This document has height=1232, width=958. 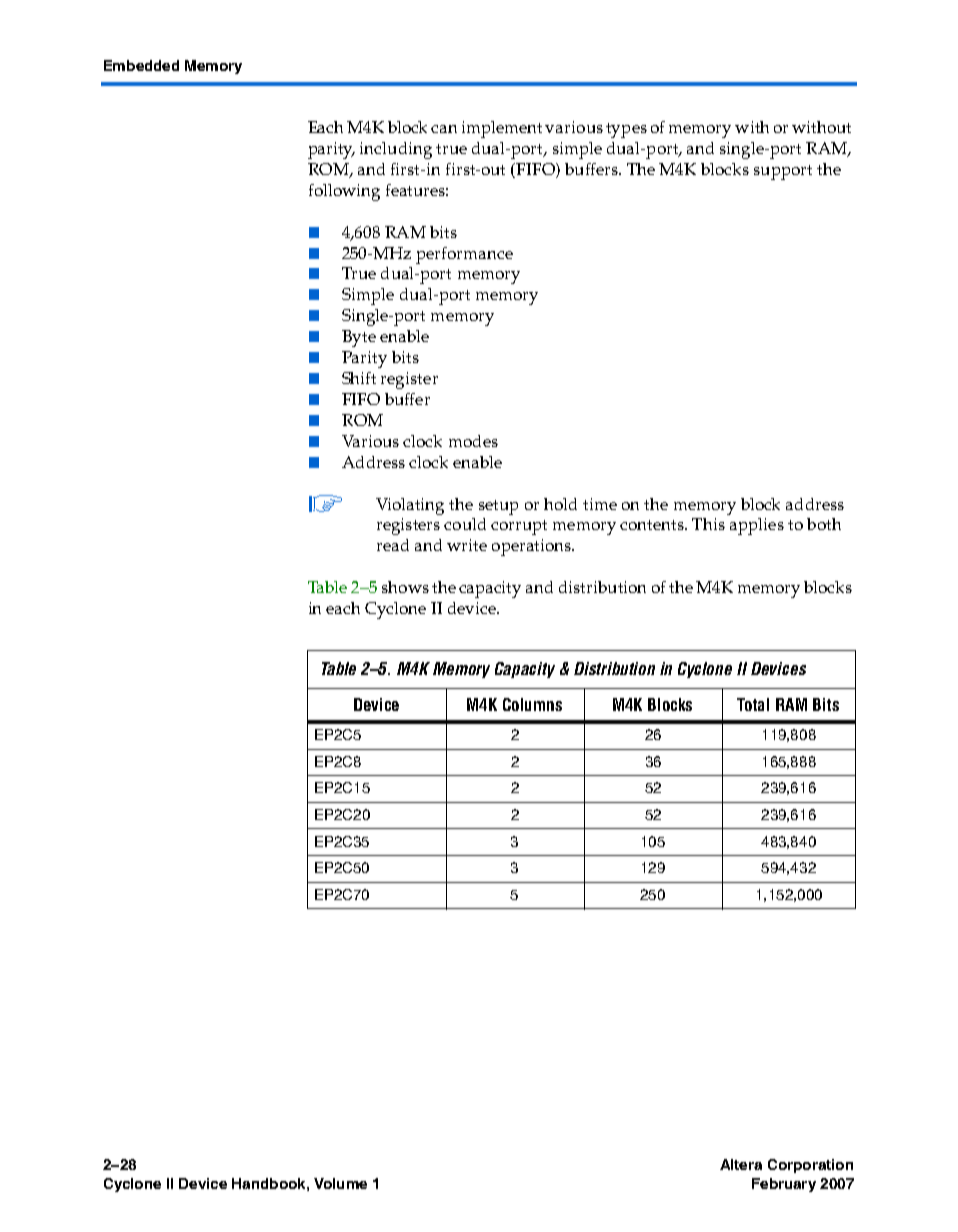 What do you see at coordinates (626, 130) in the document?
I see `types` at bounding box center [626, 130].
